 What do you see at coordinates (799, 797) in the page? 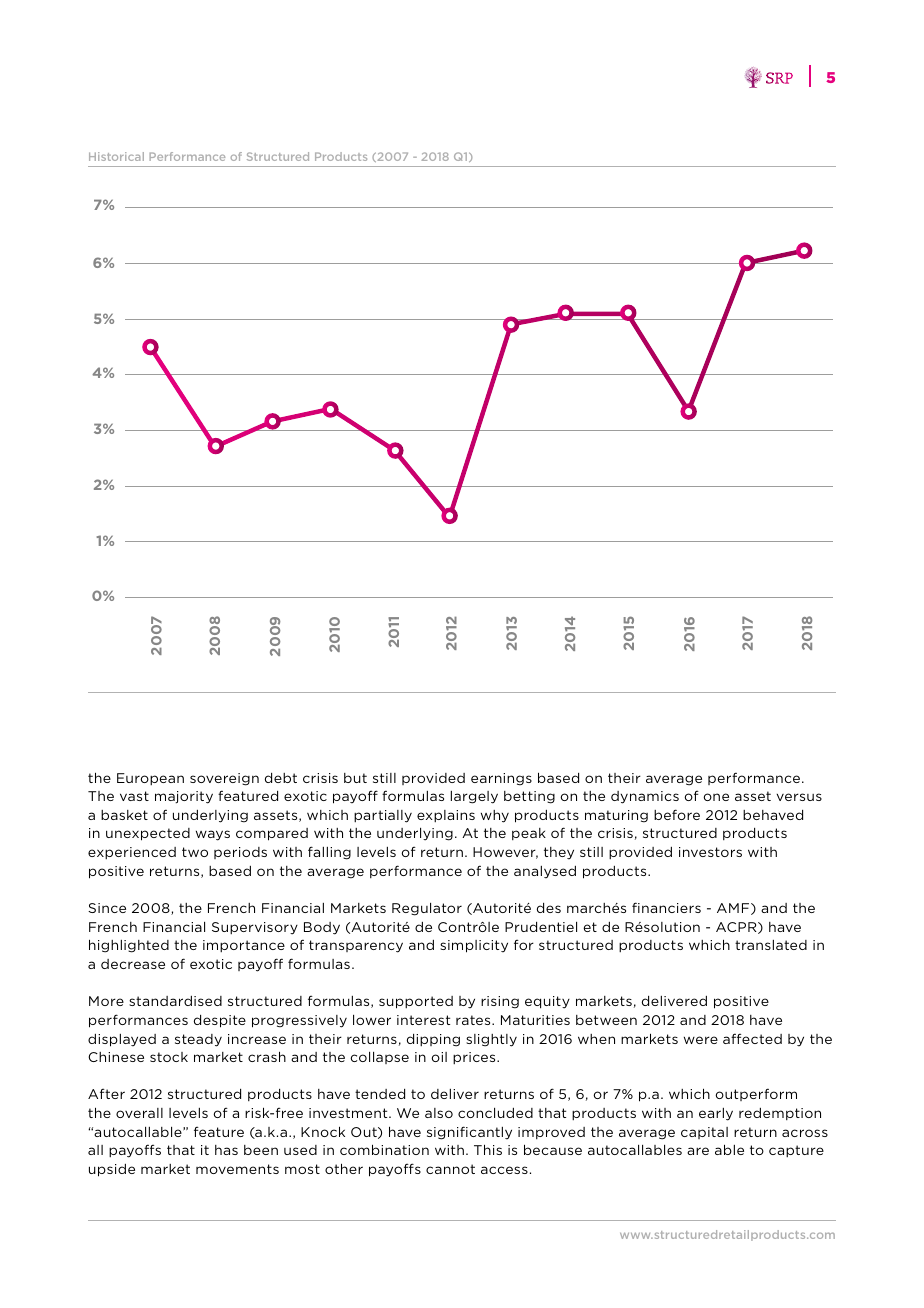
I see `versus` at bounding box center [799, 797].
